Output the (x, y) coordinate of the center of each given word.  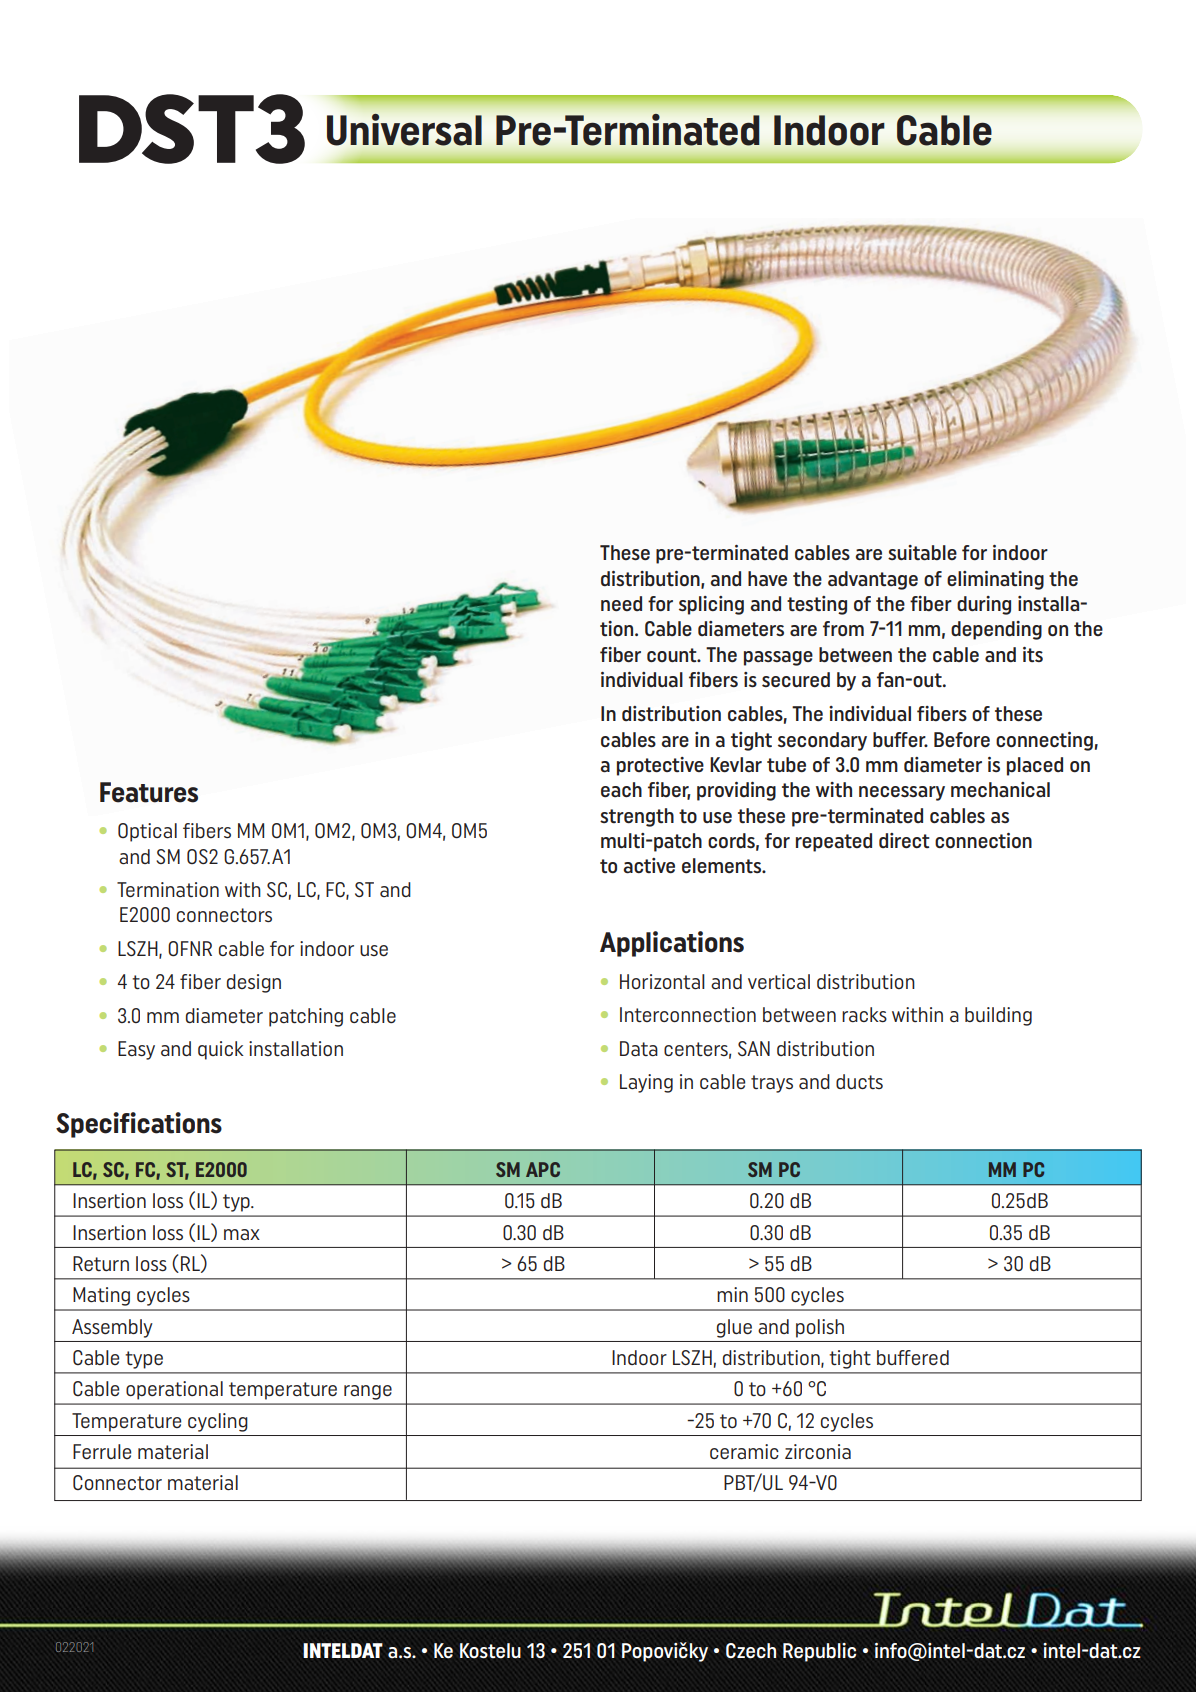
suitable (922, 553)
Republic (819, 1652)
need (621, 603)
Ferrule (102, 1451)
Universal (404, 130)
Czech (751, 1651)
